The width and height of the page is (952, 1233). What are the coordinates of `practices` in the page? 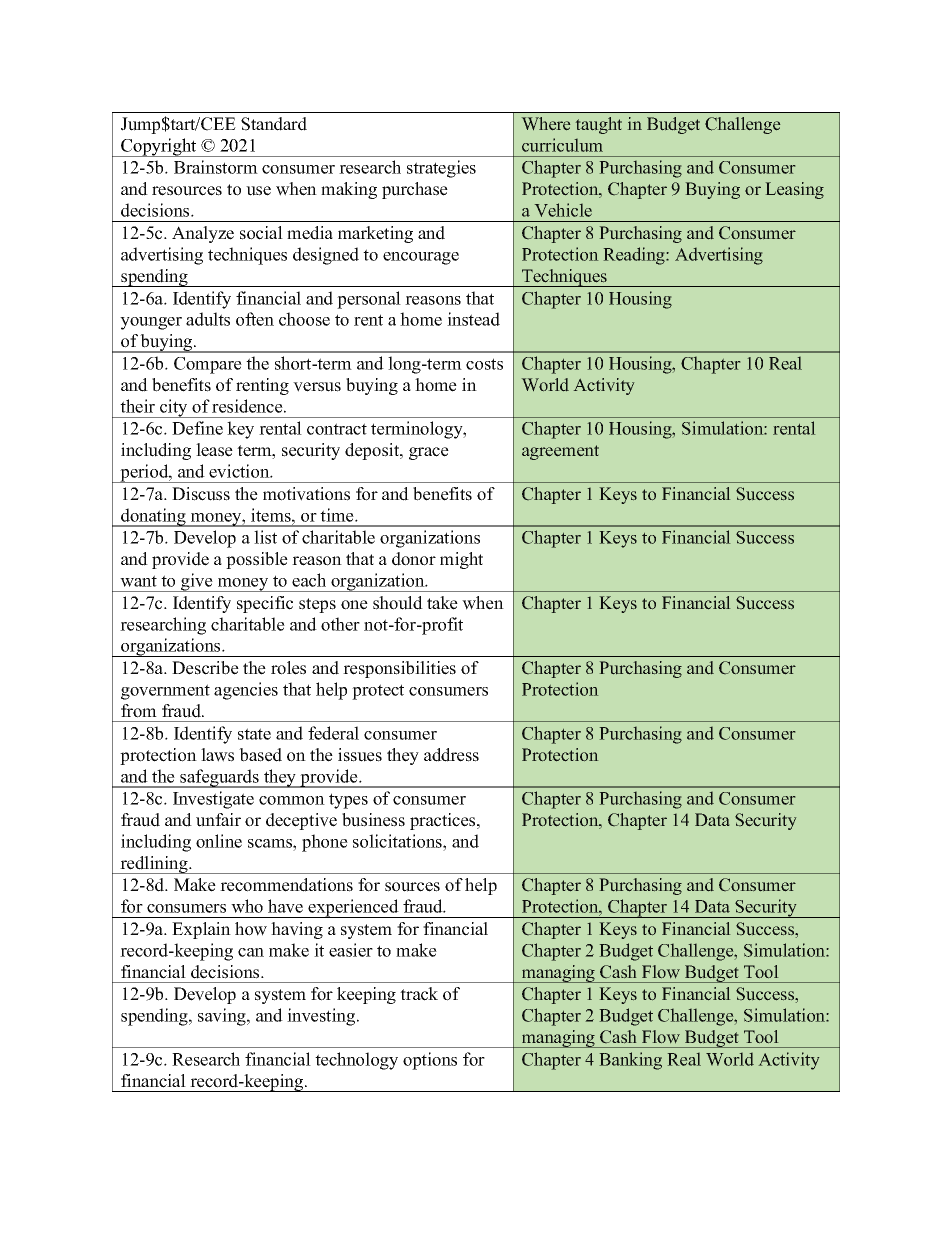 It's located at (444, 821).
